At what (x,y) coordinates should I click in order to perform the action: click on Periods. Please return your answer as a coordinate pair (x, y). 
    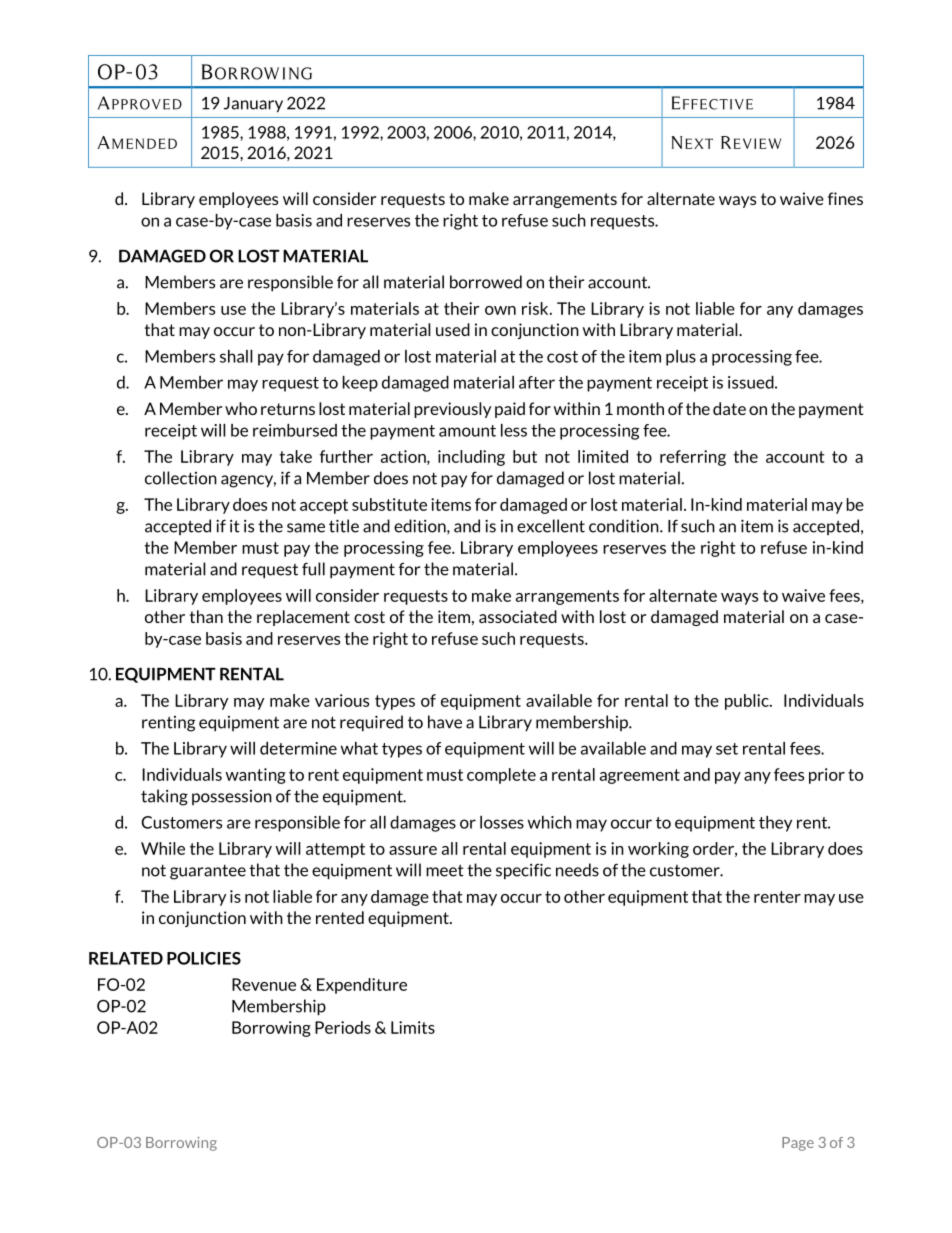
    Looking at the image, I should click on (343, 1027).
